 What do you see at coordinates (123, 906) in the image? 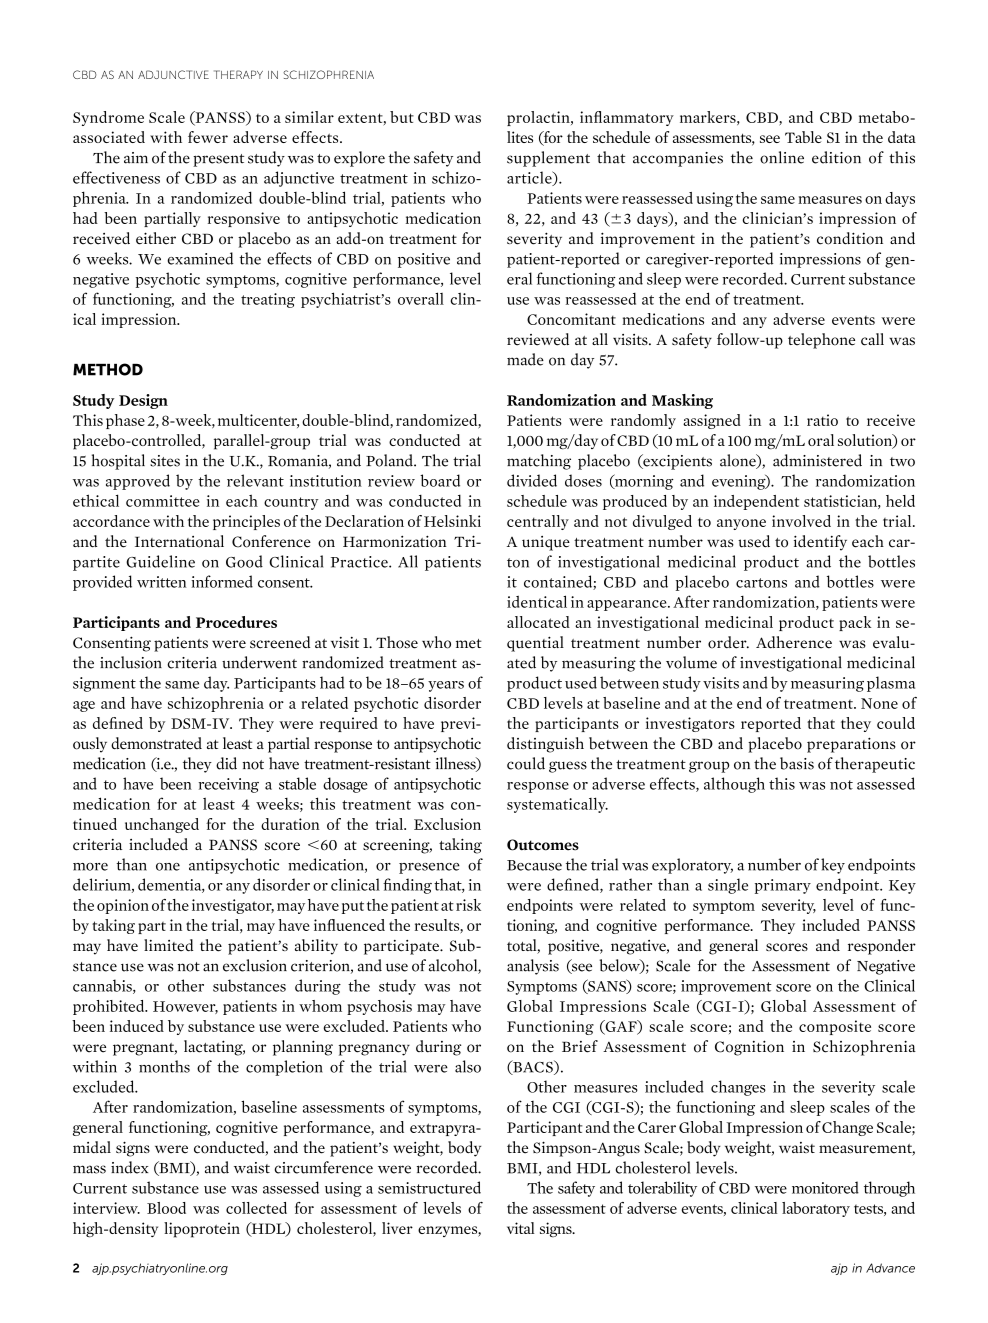
I see `opinion` at bounding box center [123, 906].
